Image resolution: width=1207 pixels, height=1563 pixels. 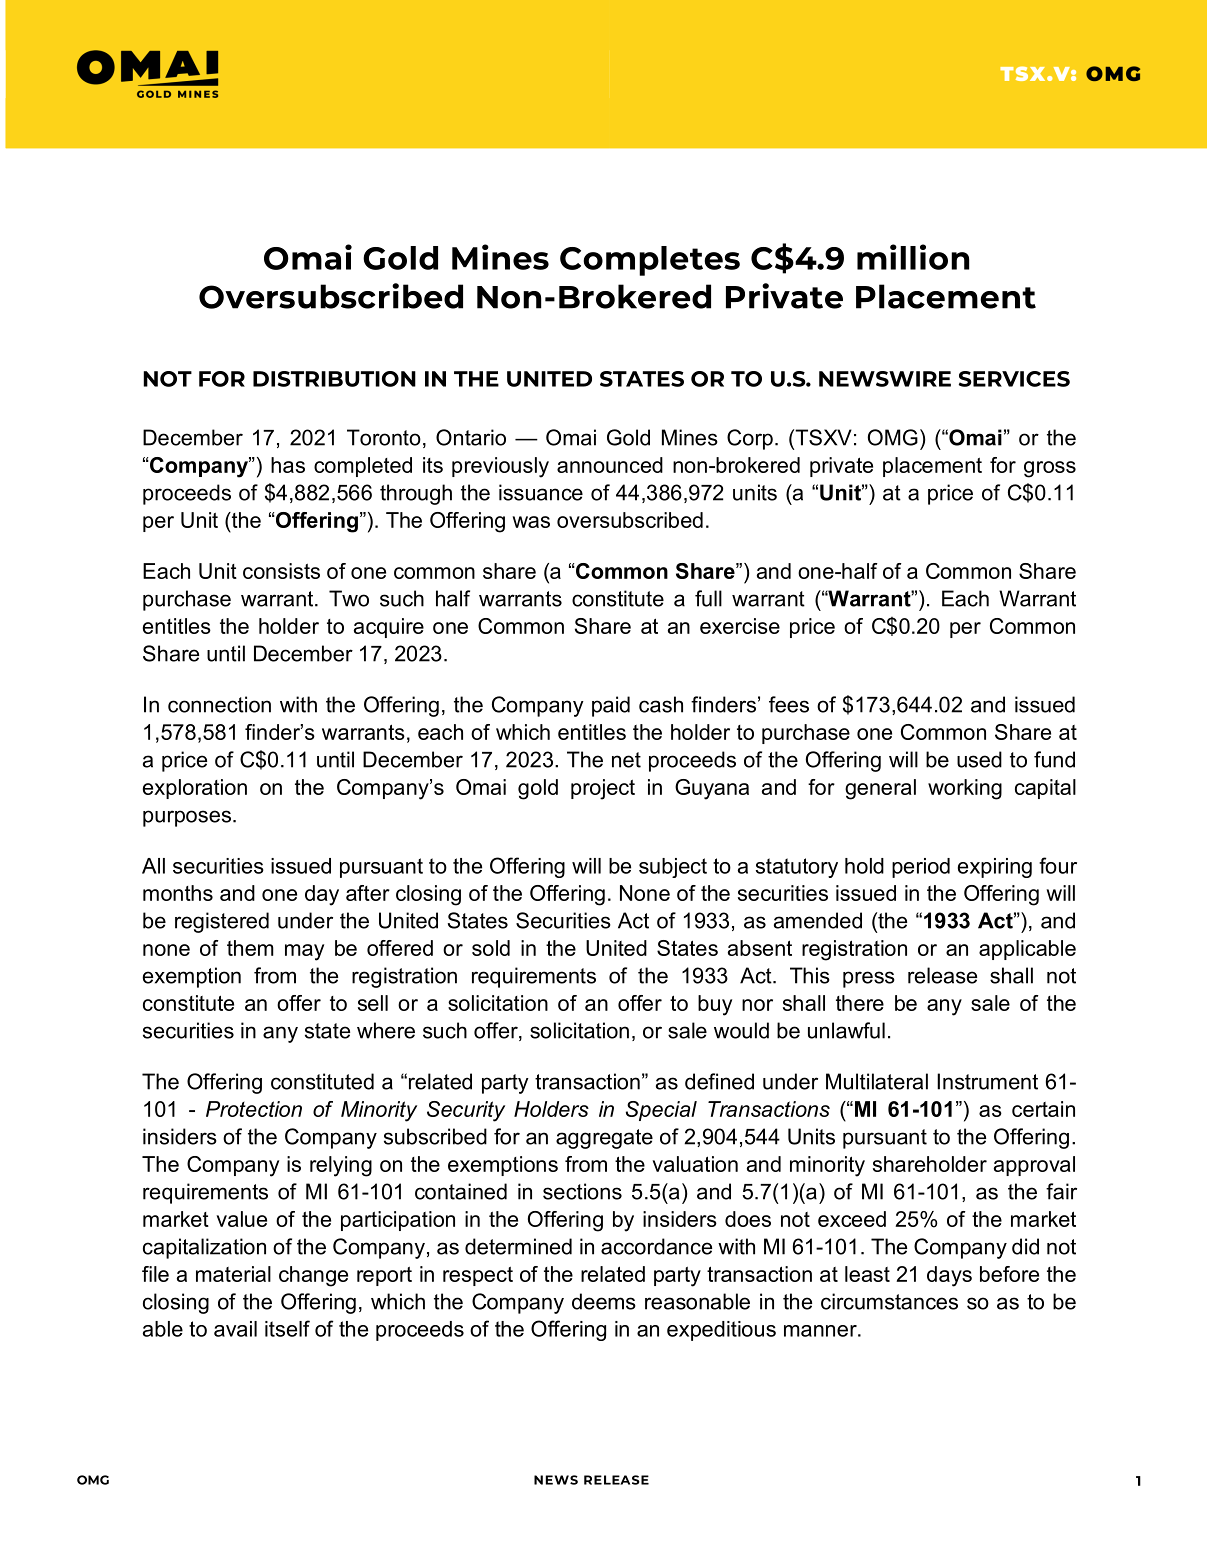 What do you see at coordinates (334, 379) in the screenshot?
I see `DISTRIBUTION` at bounding box center [334, 379].
